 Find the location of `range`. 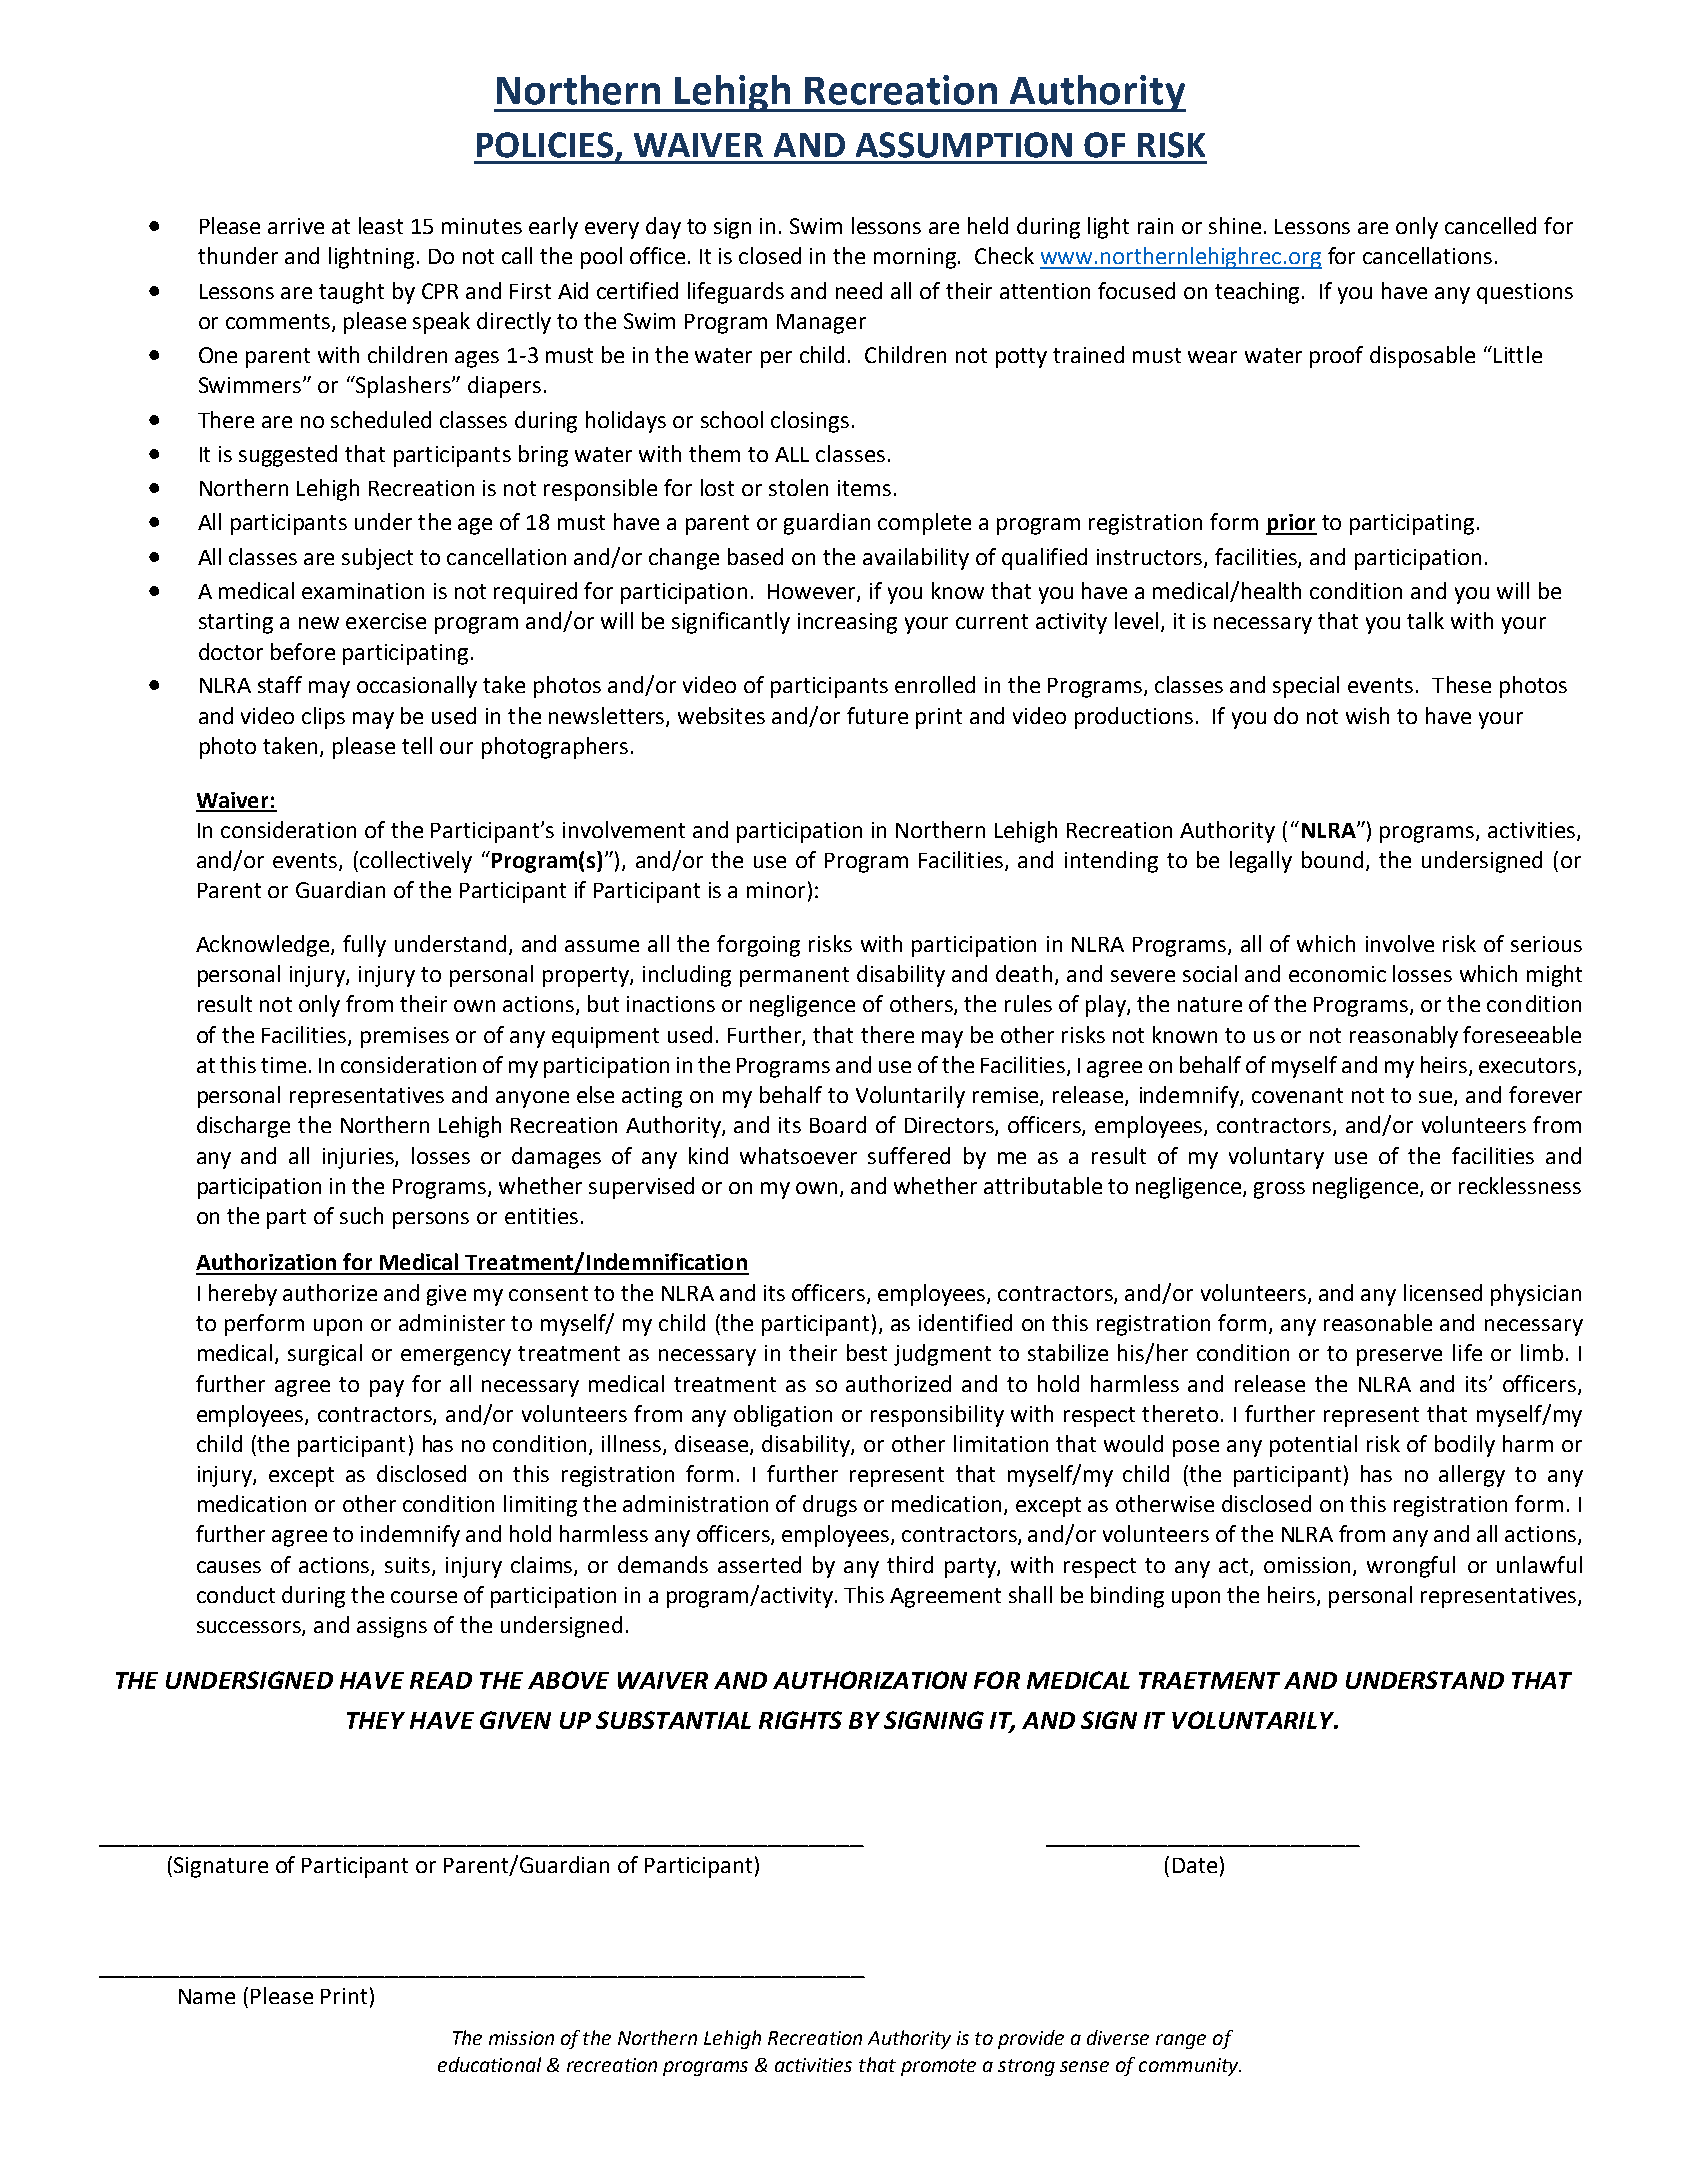

range is located at coordinates (1181, 2041).
